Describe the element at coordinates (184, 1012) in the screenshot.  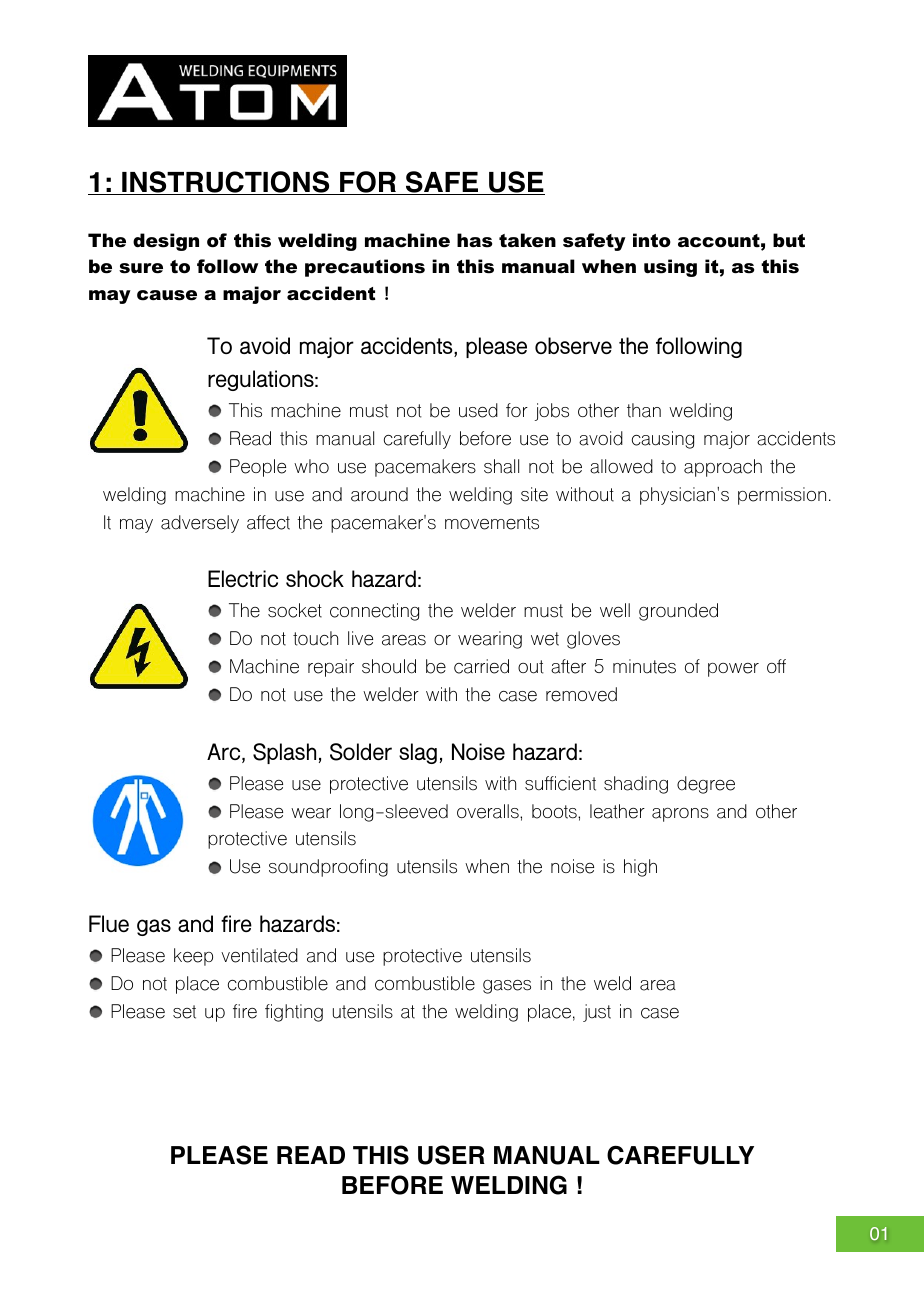
I see `set` at that location.
